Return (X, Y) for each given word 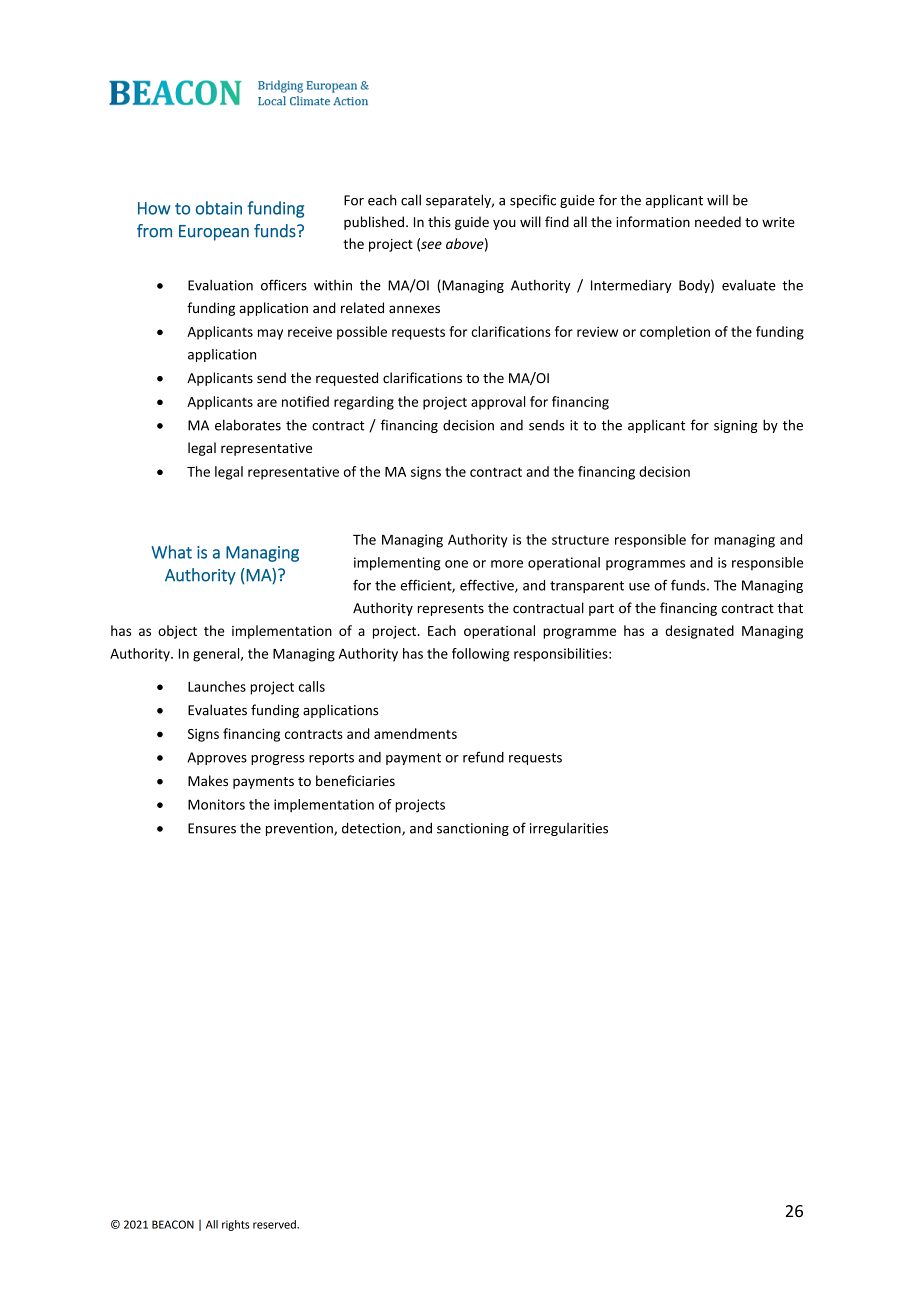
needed (718, 222)
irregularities (569, 829)
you (504, 224)
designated (699, 632)
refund (483, 757)
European (214, 233)
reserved (275, 1224)
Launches (217, 686)
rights (235, 1225)
